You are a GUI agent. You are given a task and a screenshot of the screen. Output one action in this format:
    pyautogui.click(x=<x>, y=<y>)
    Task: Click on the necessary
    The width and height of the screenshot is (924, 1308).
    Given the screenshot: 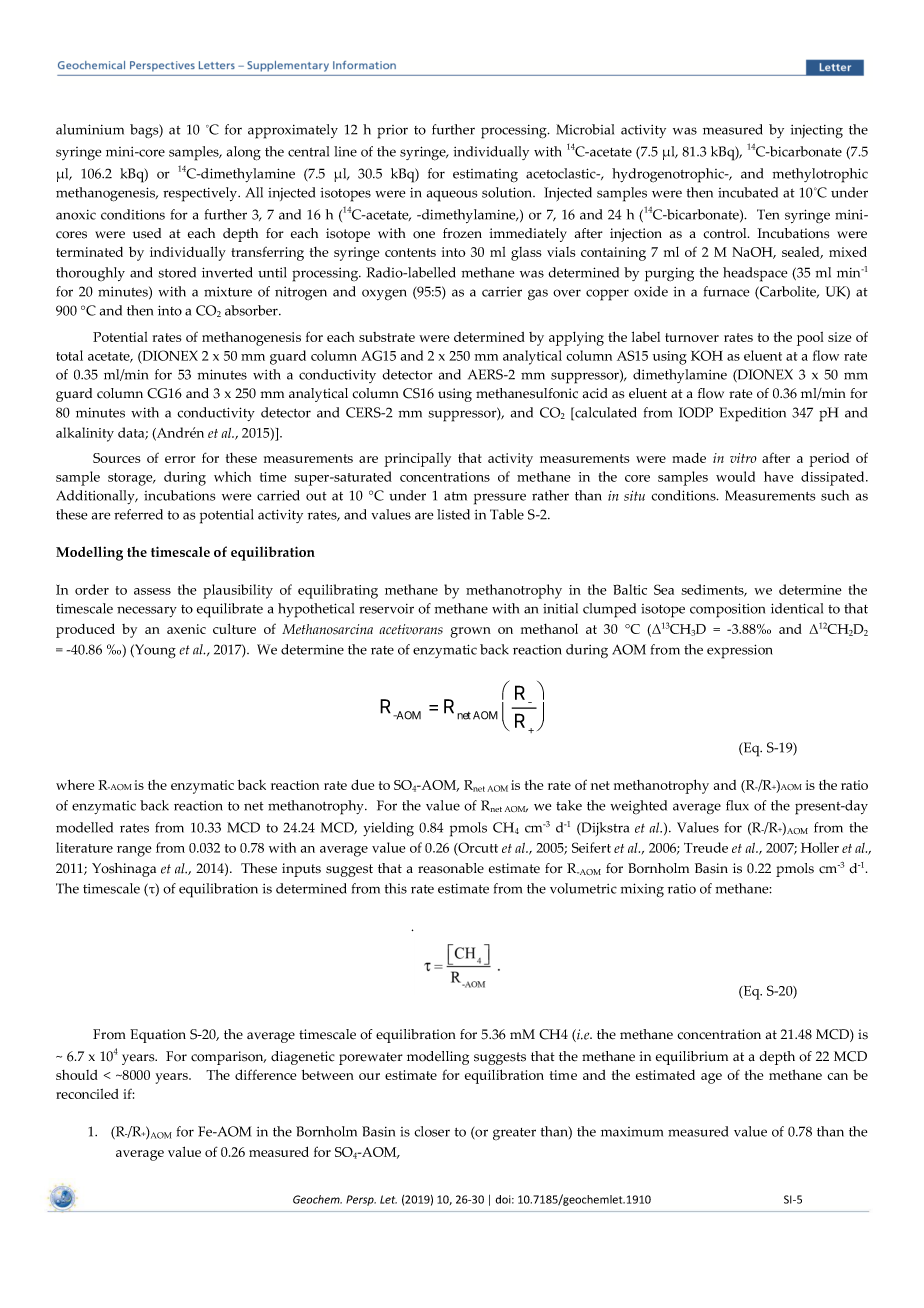 What is the action you would take?
    pyautogui.click(x=147, y=611)
